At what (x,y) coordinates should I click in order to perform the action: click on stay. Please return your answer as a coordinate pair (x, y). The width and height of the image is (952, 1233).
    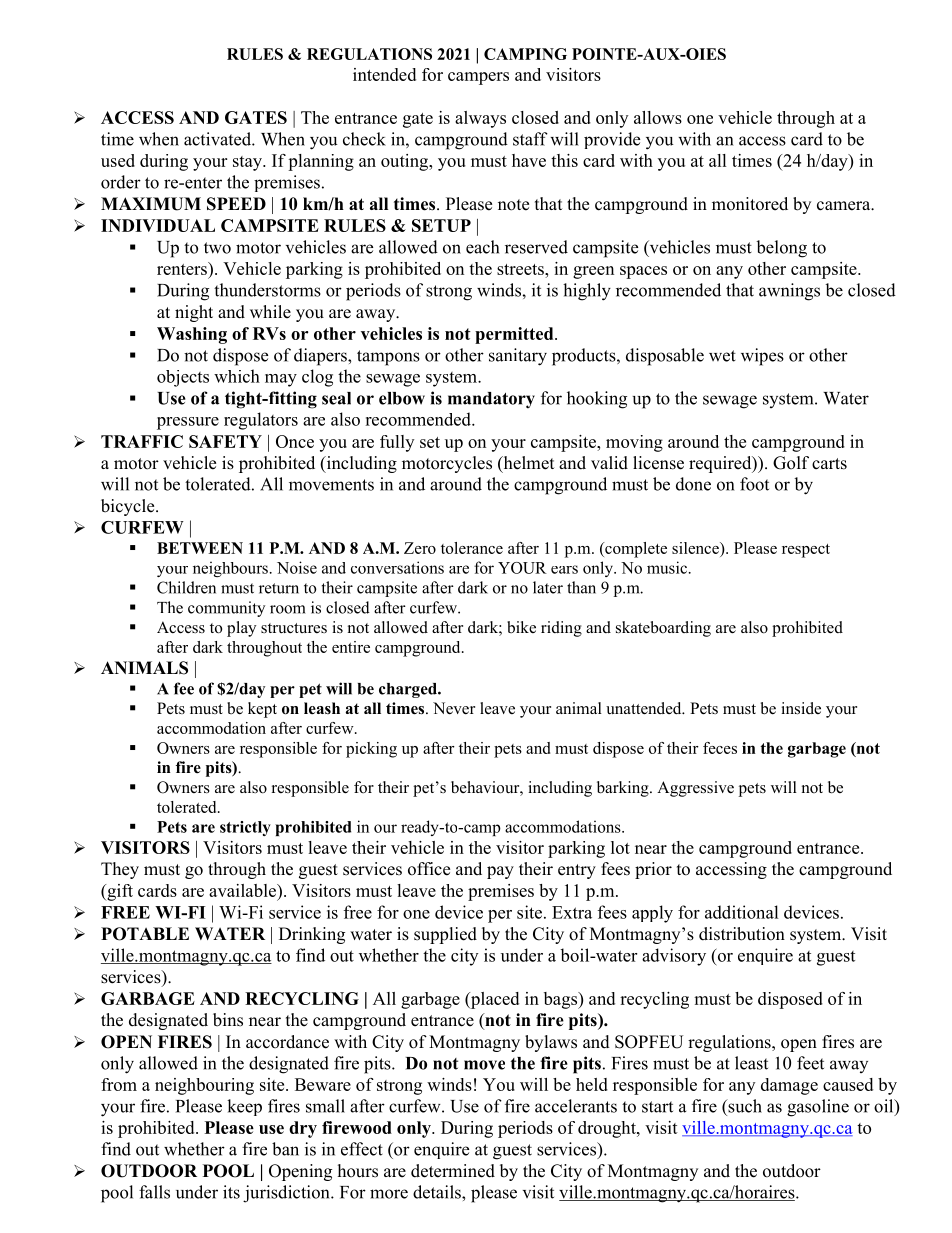
    Looking at the image, I should click on (248, 163).
